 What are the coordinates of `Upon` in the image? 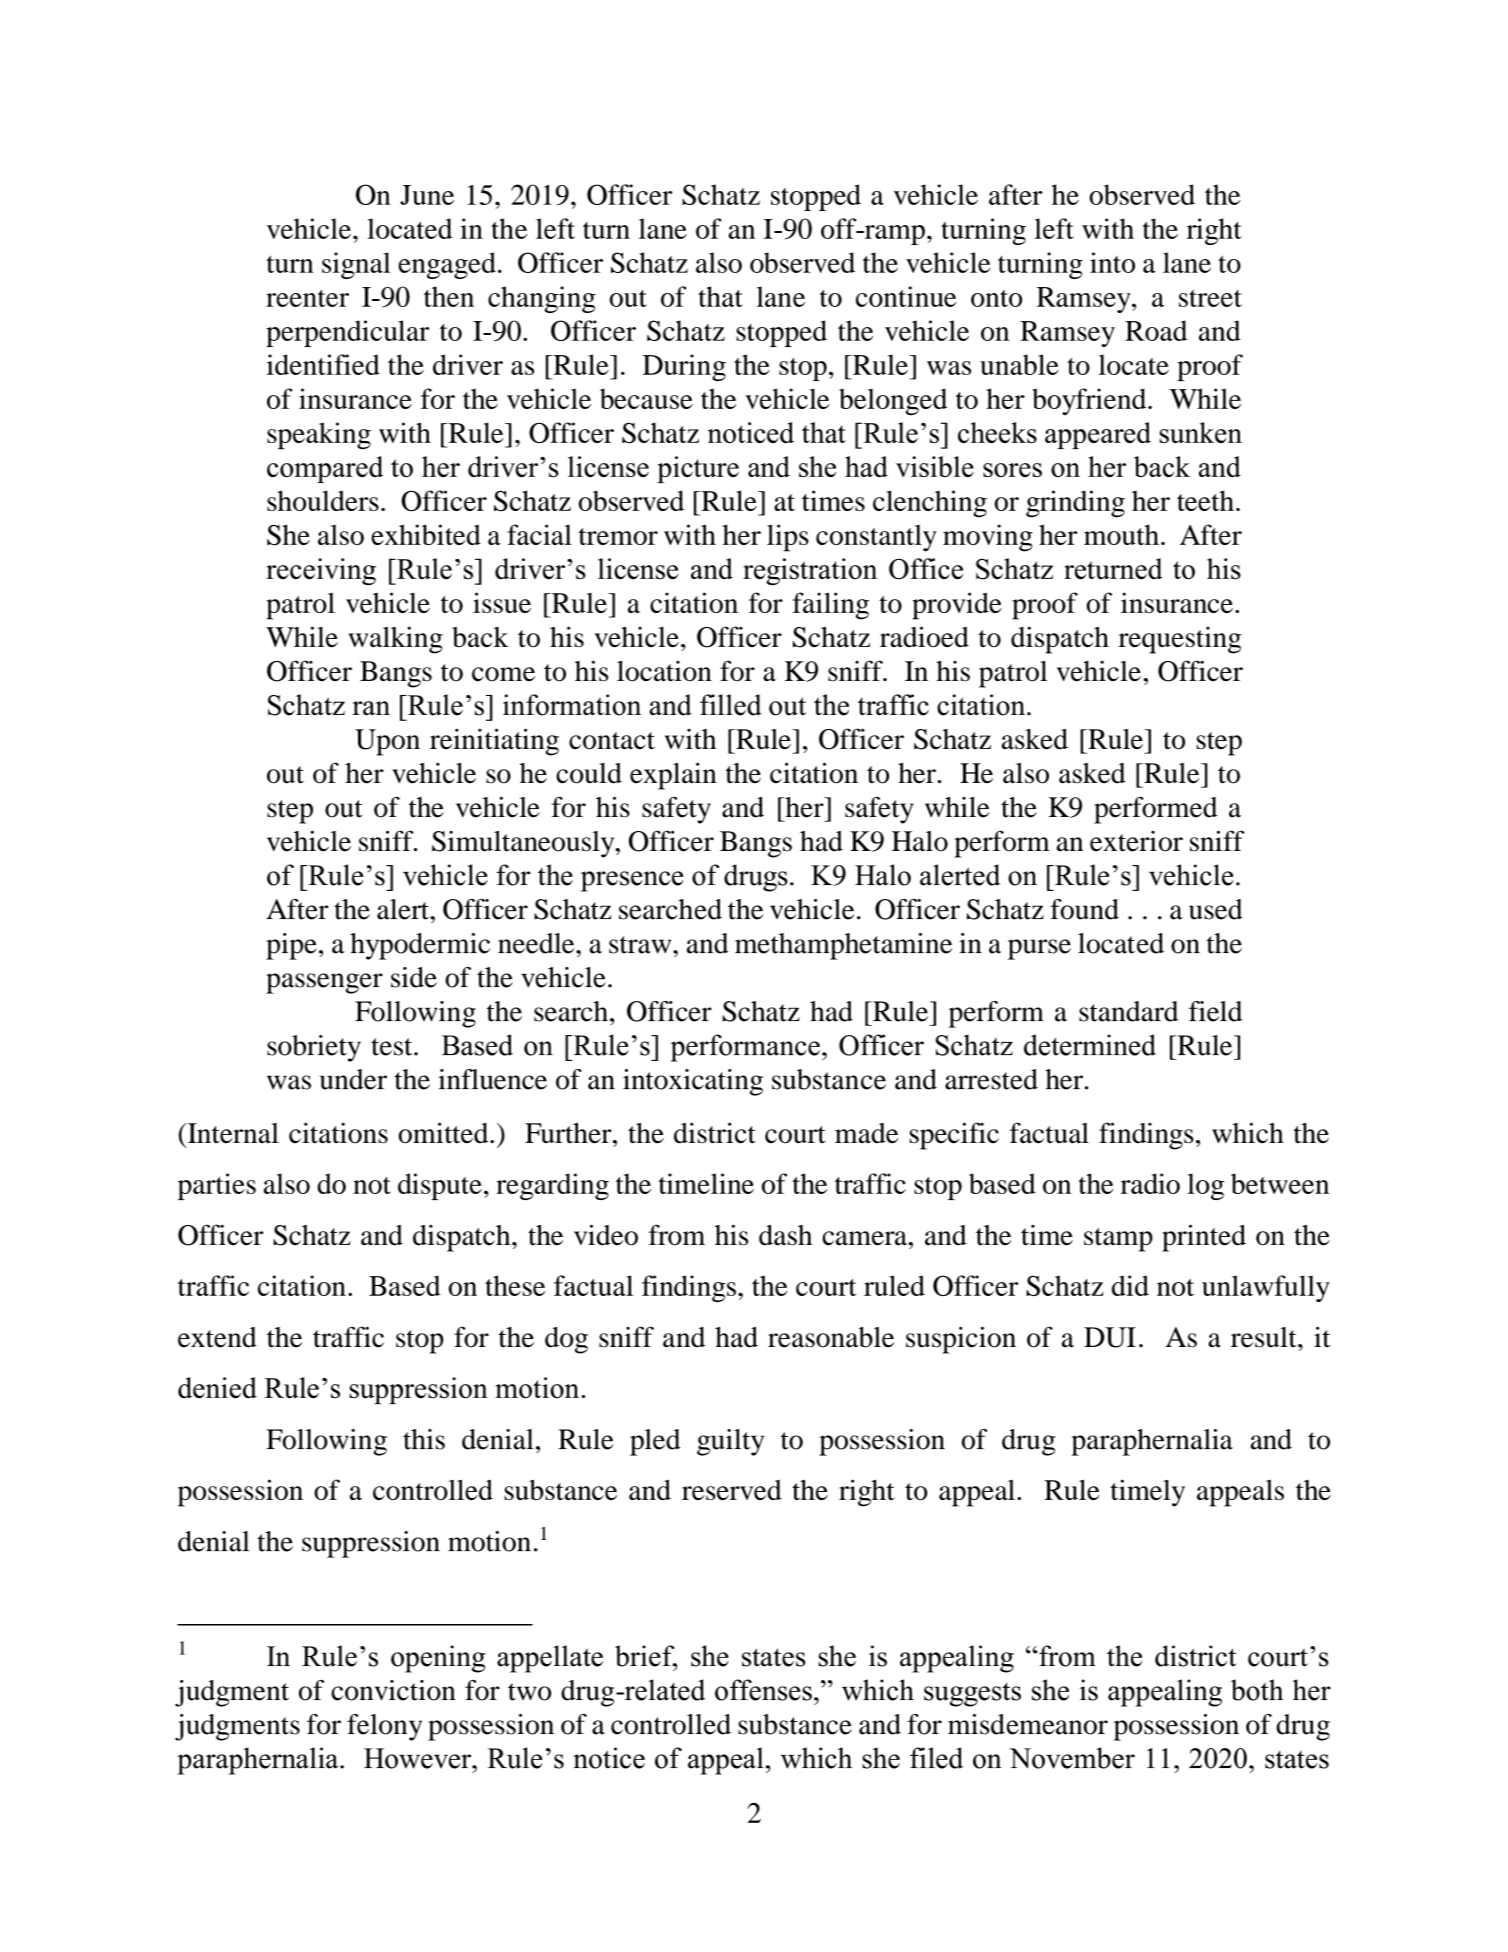 It's located at (387, 742).
